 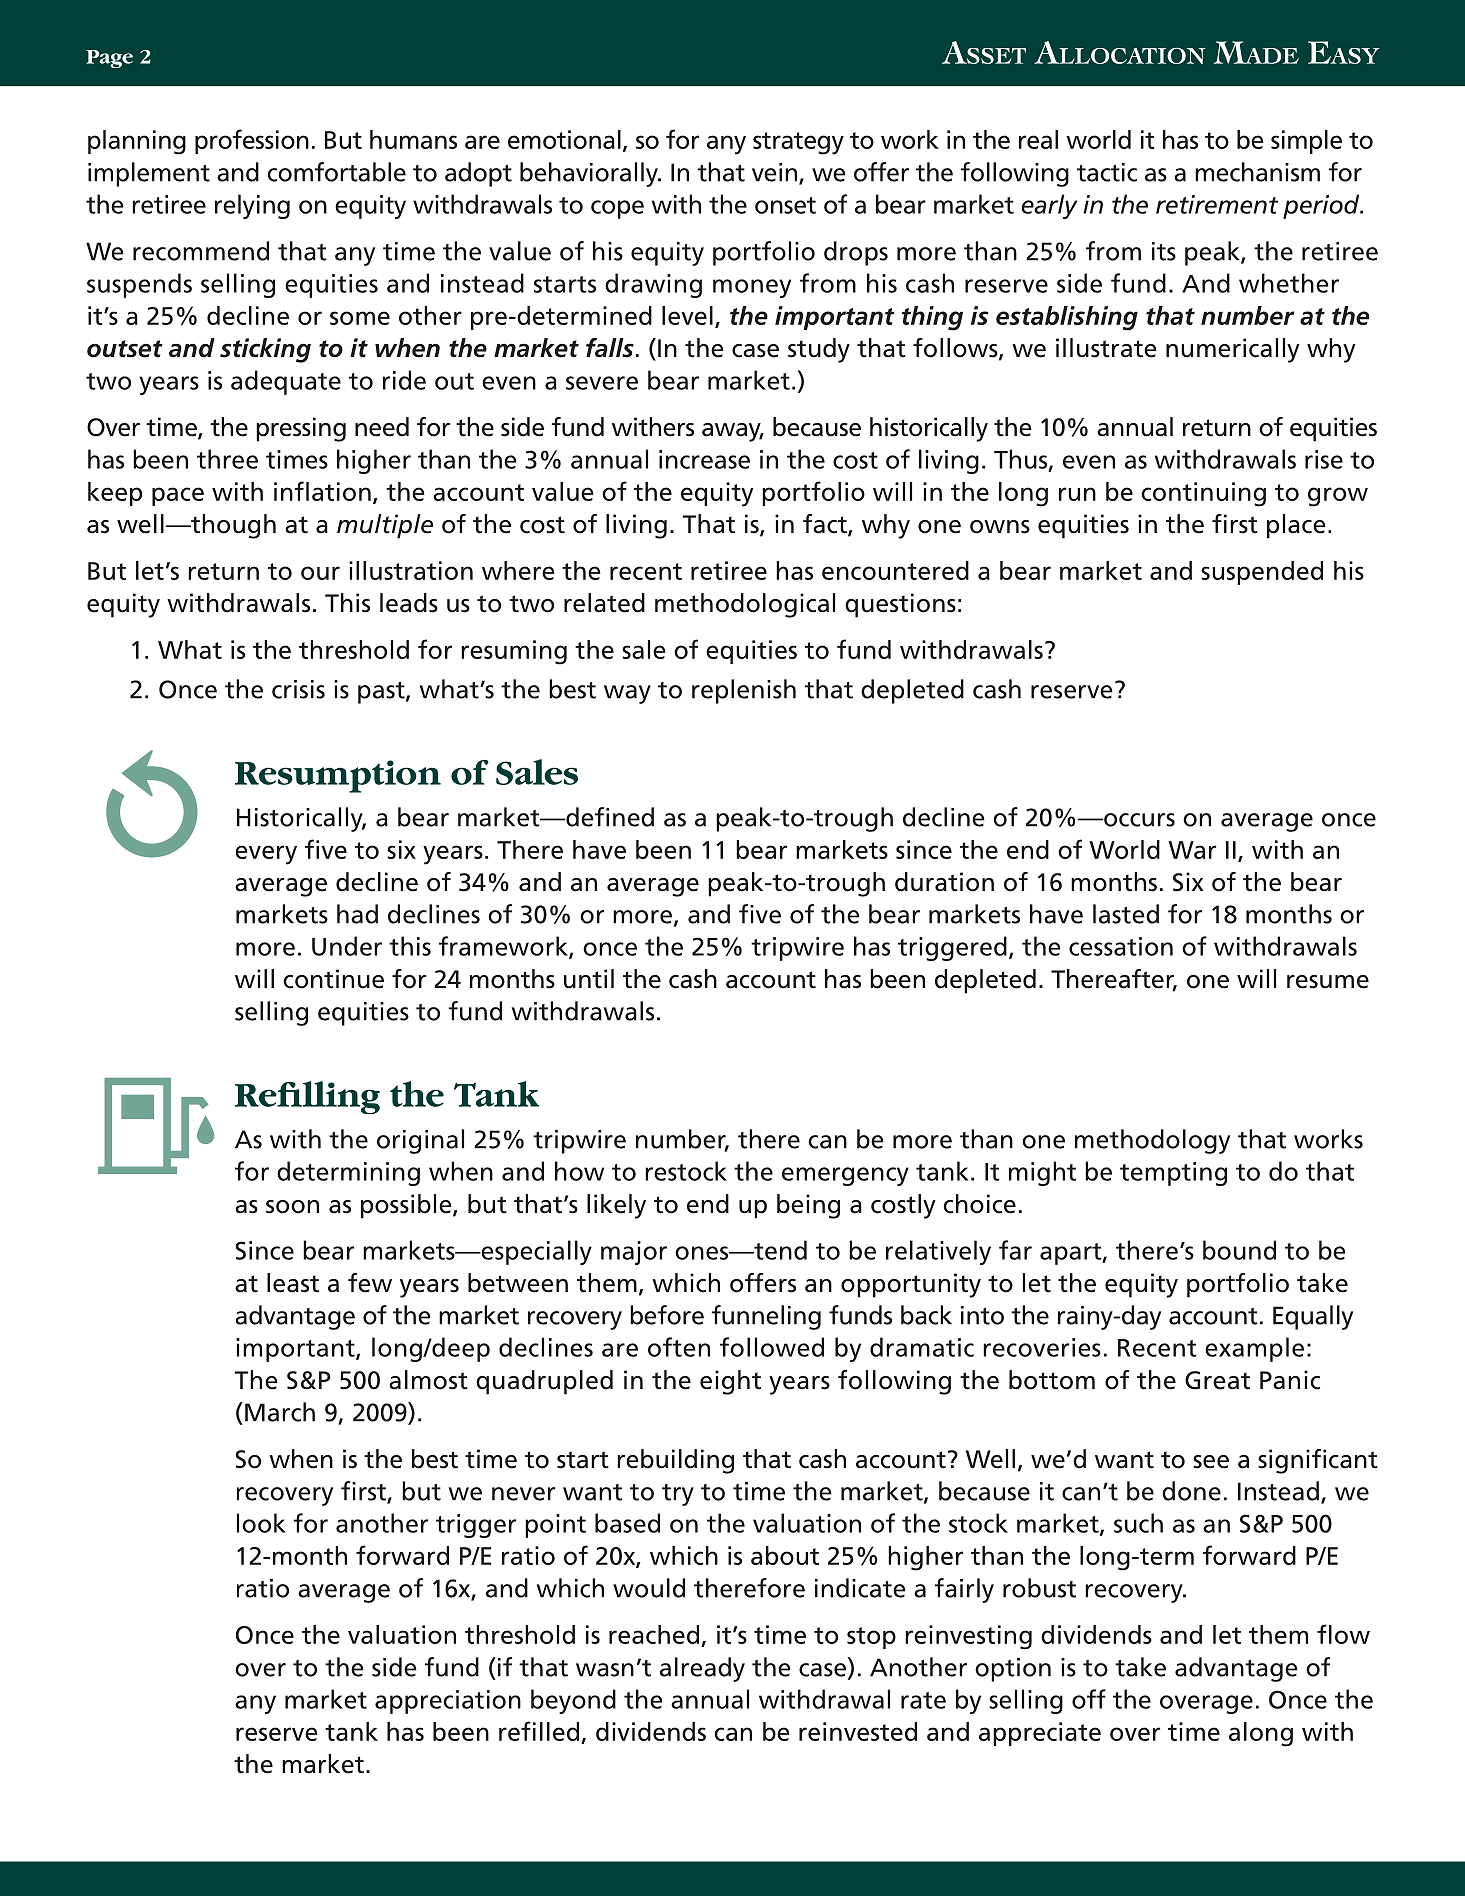 I want to click on until, so click(x=589, y=979).
